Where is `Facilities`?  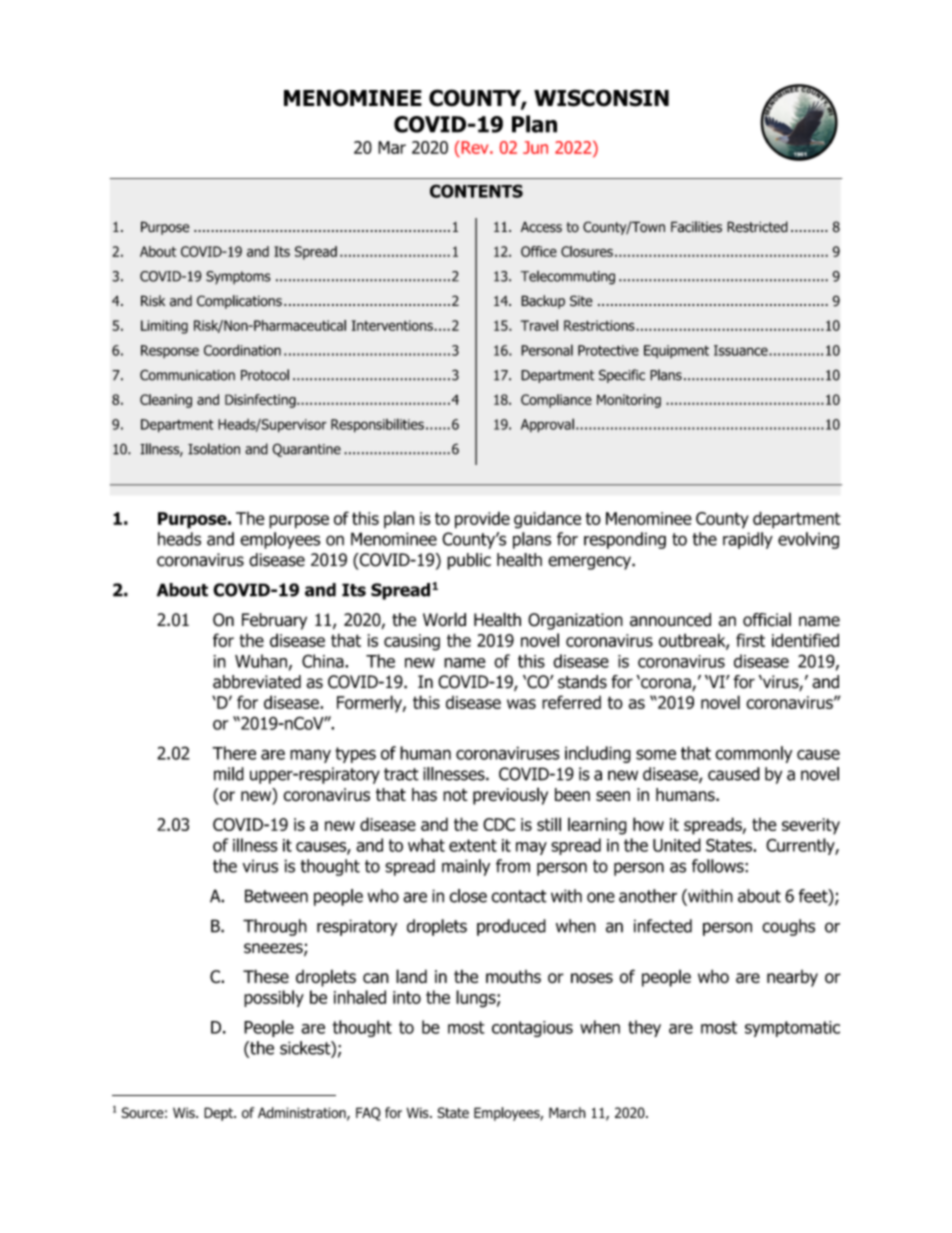
Facilities is located at coordinates (696, 227).
